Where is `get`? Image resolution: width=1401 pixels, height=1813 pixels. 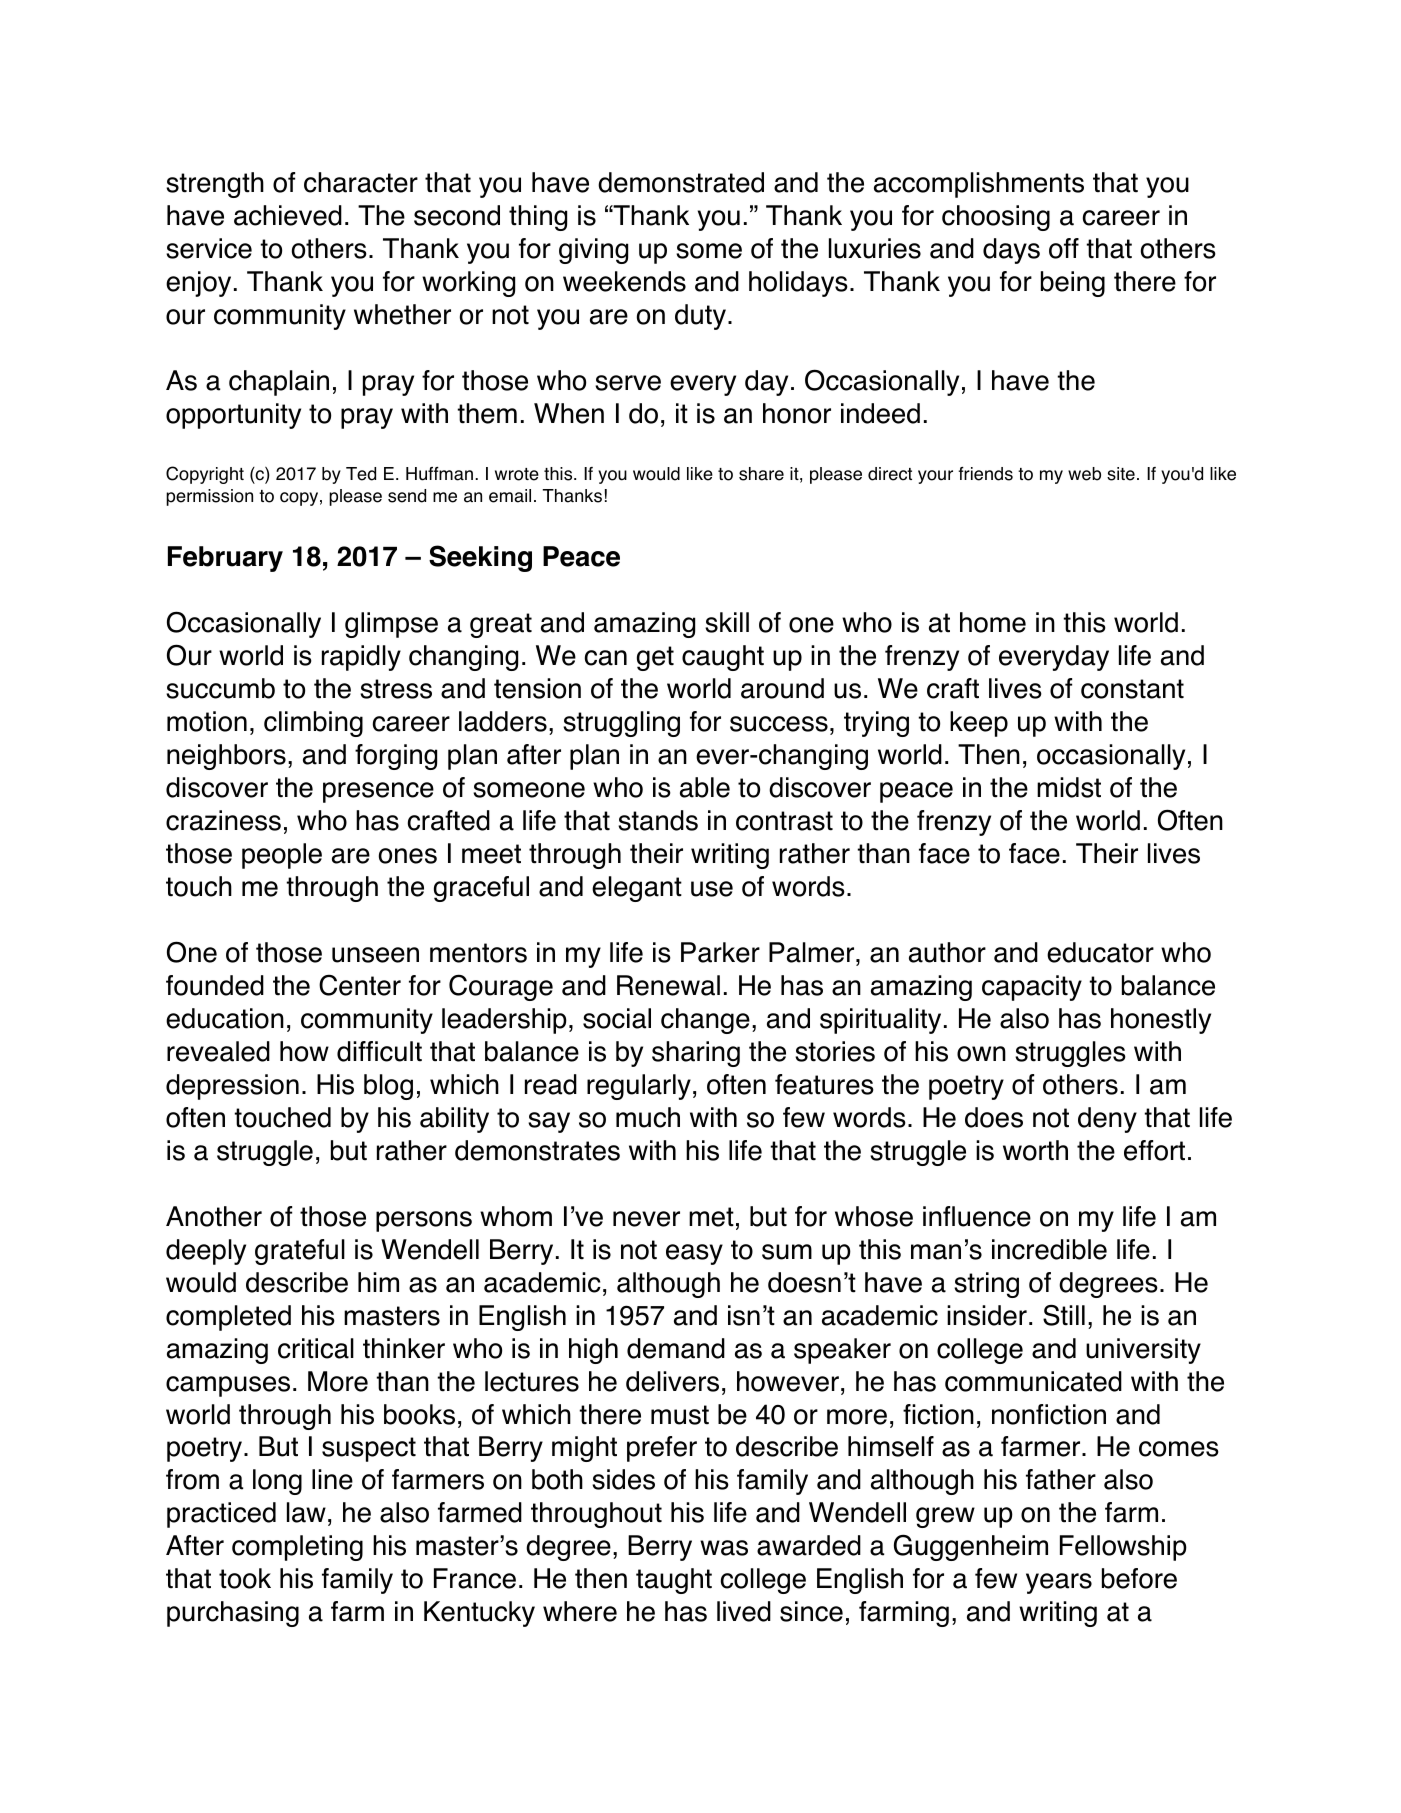
get is located at coordinates (655, 658).
